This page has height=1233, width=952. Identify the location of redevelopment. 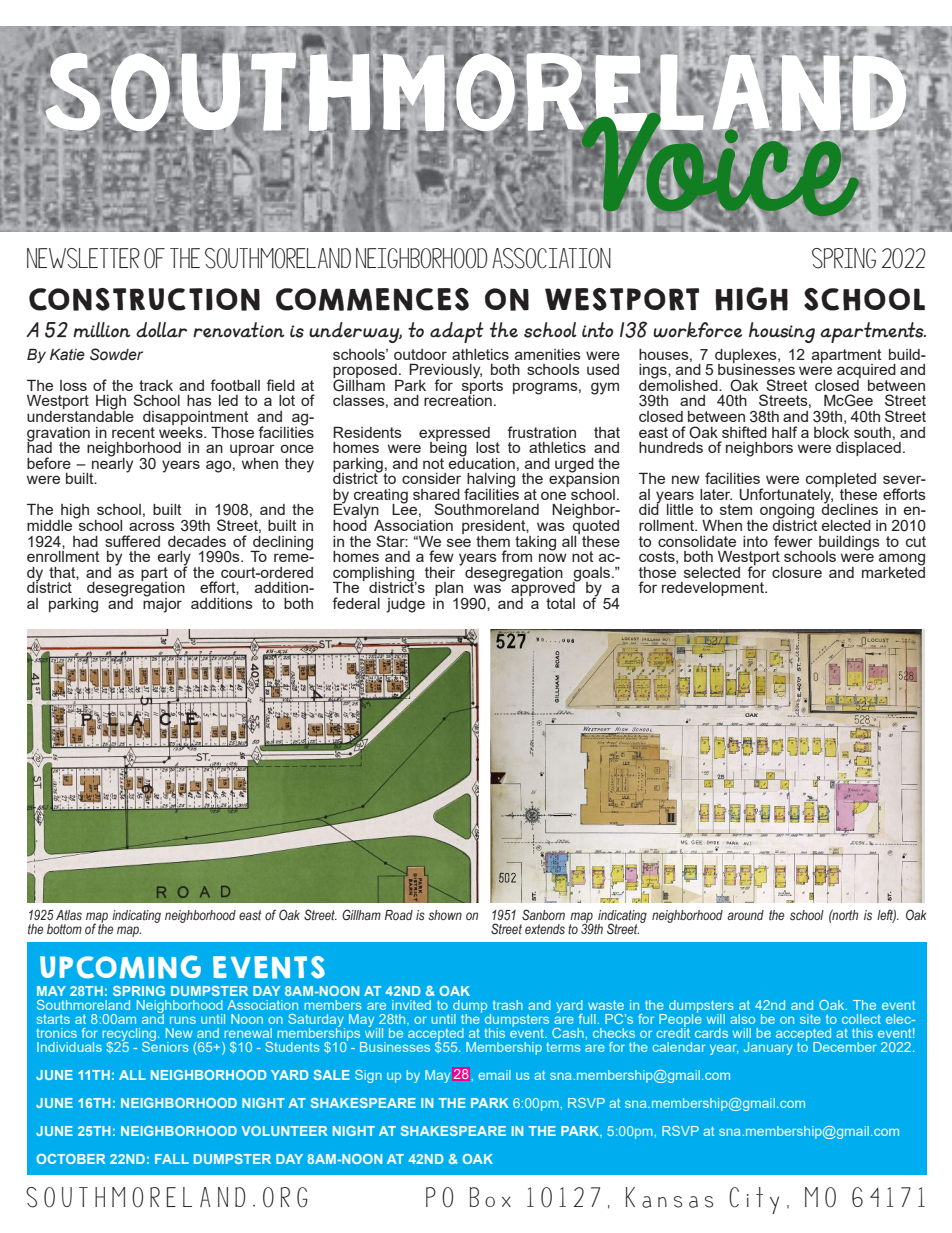
(714, 589).
